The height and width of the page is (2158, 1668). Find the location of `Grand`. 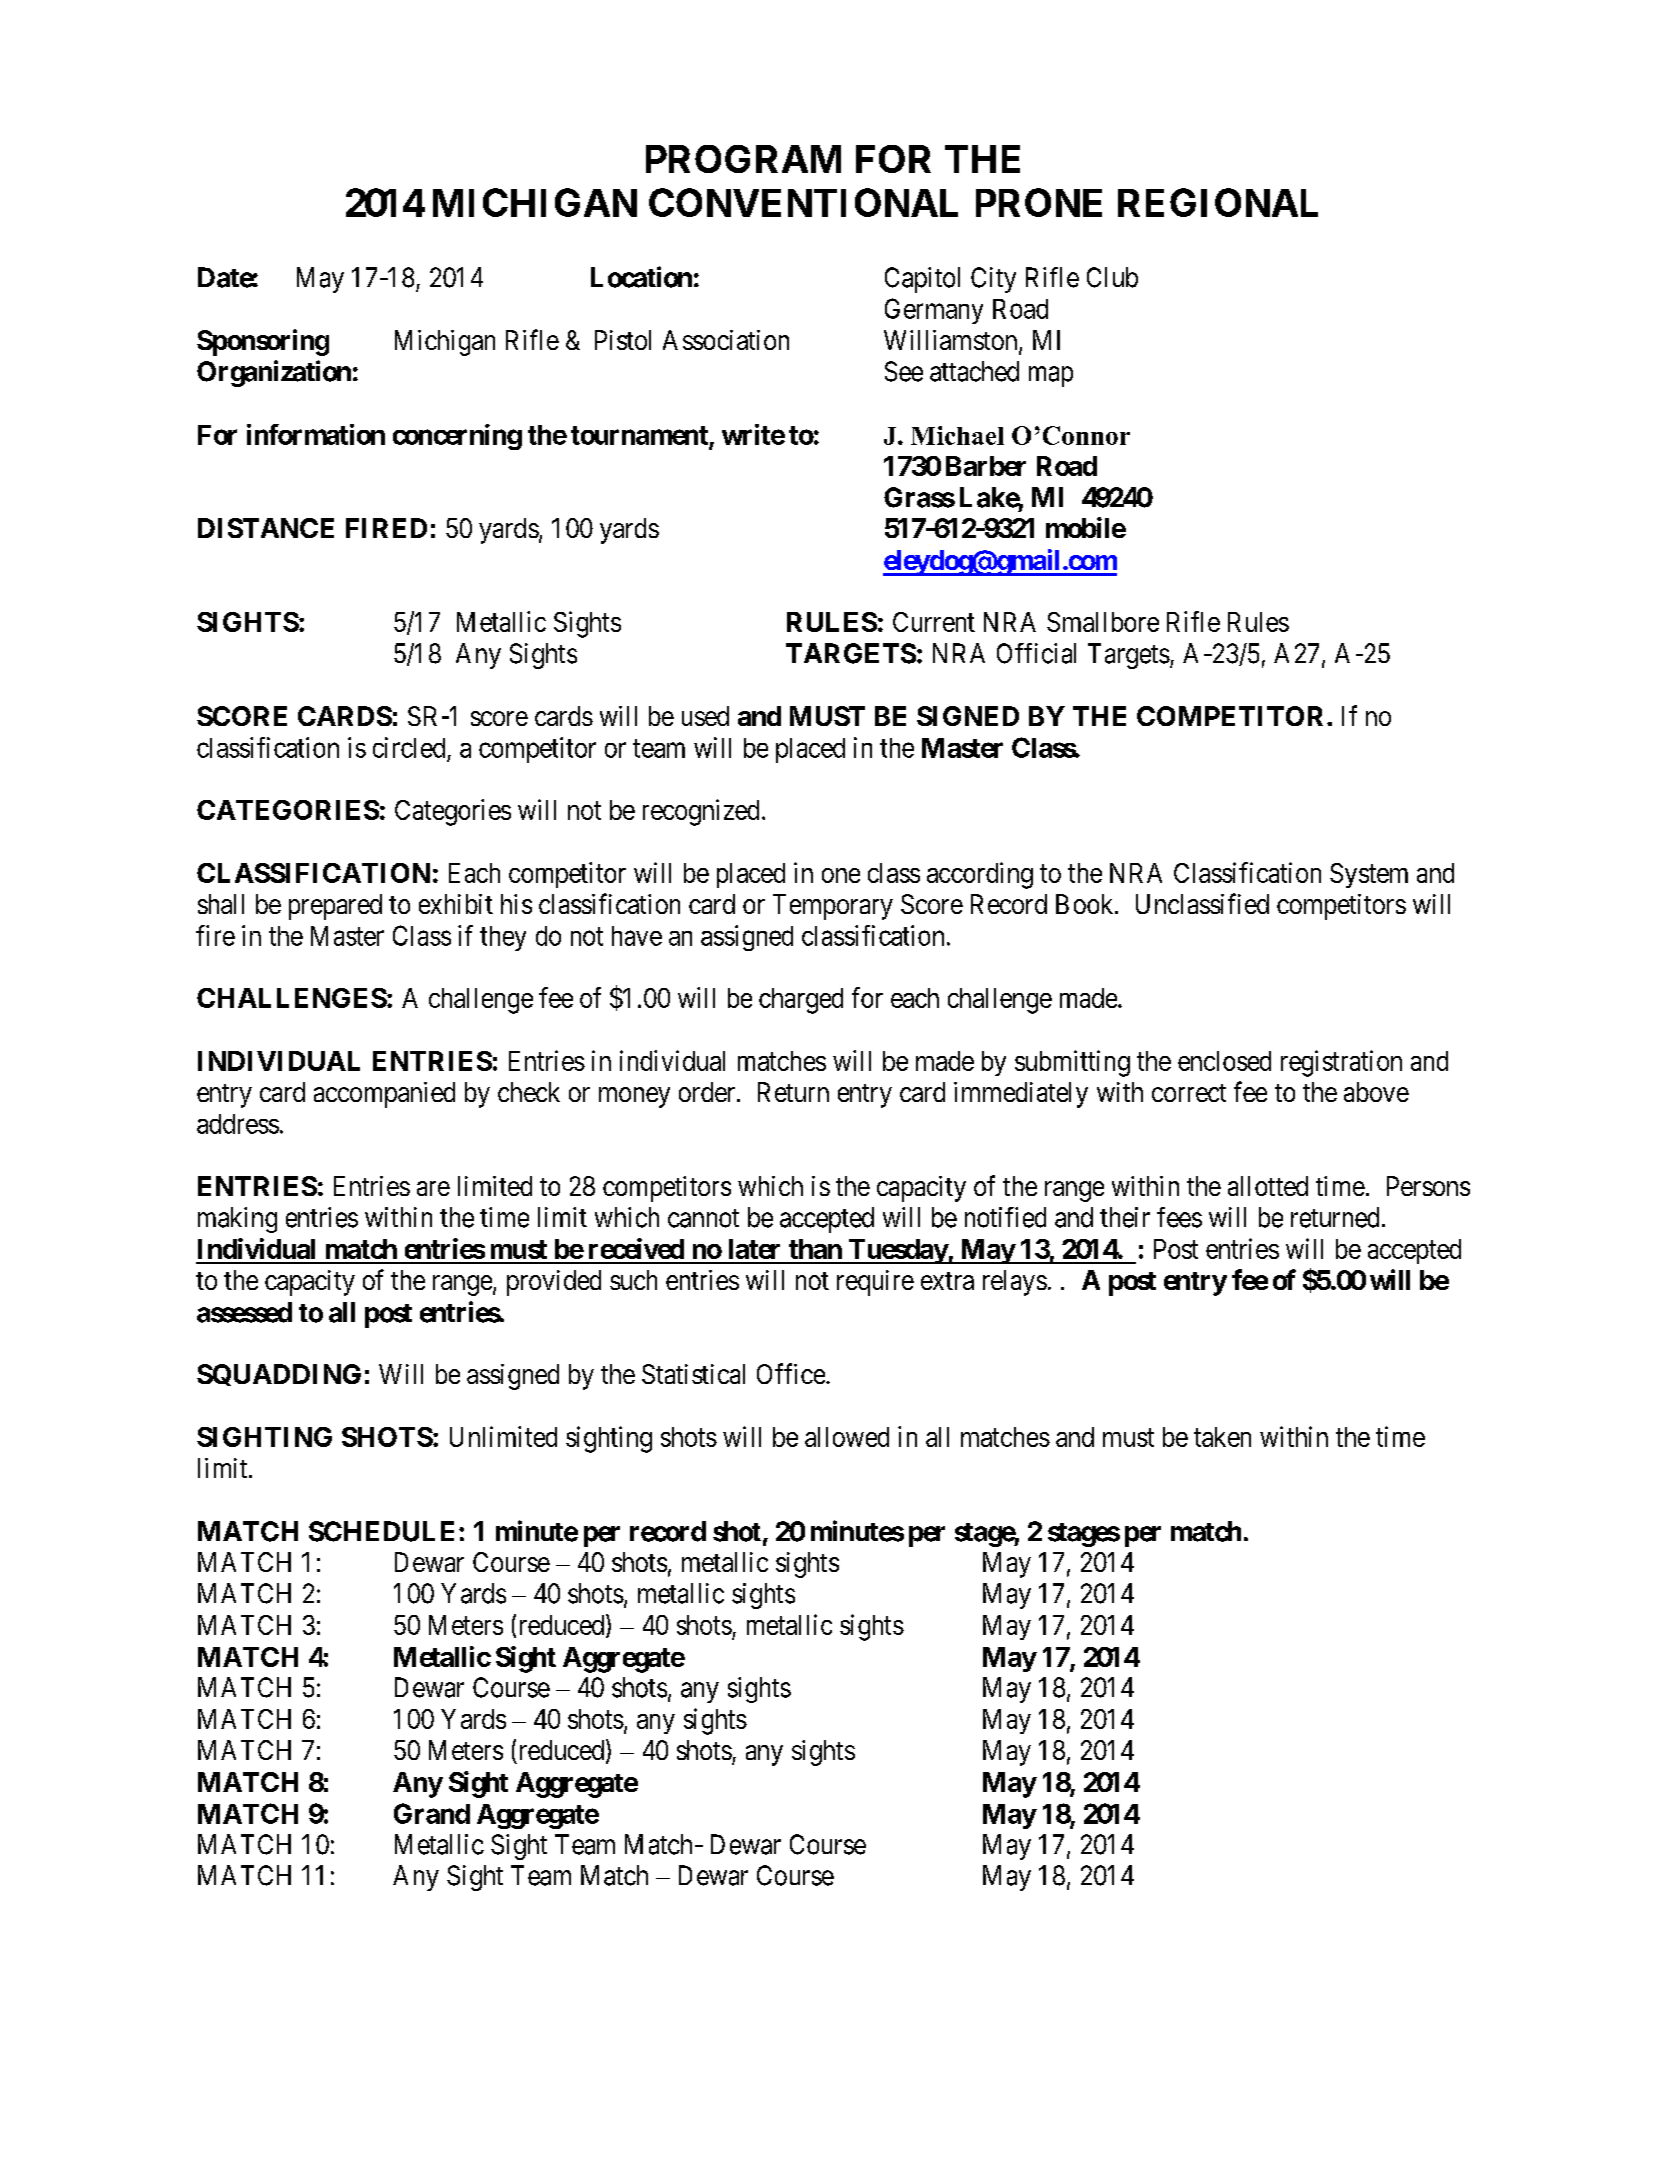

Grand is located at coordinates (432, 1813).
